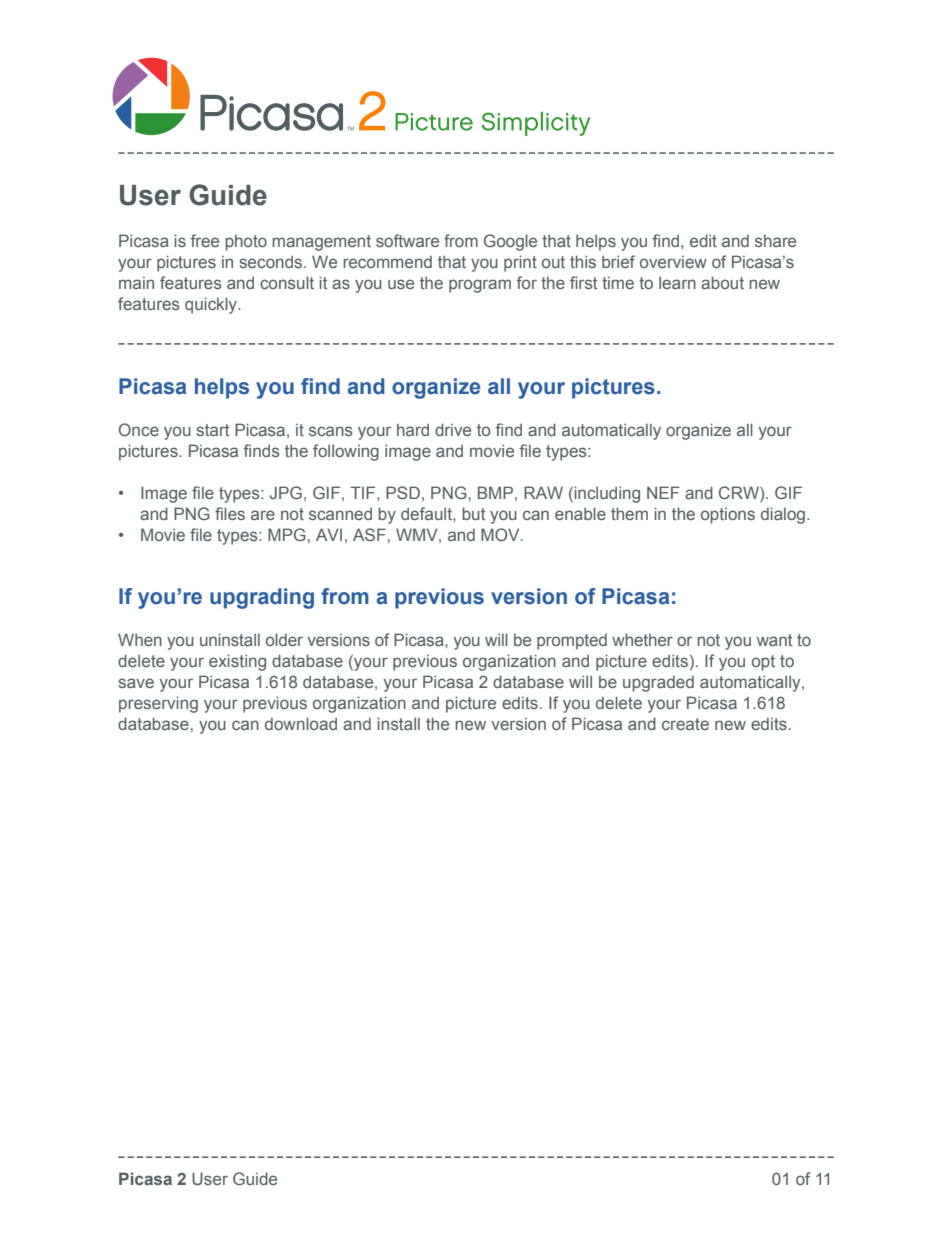 This page has height=1233, width=952. What do you see at coordinates (663, 492) in the page?
I see `NEF` at bounding box center [663, 492].
